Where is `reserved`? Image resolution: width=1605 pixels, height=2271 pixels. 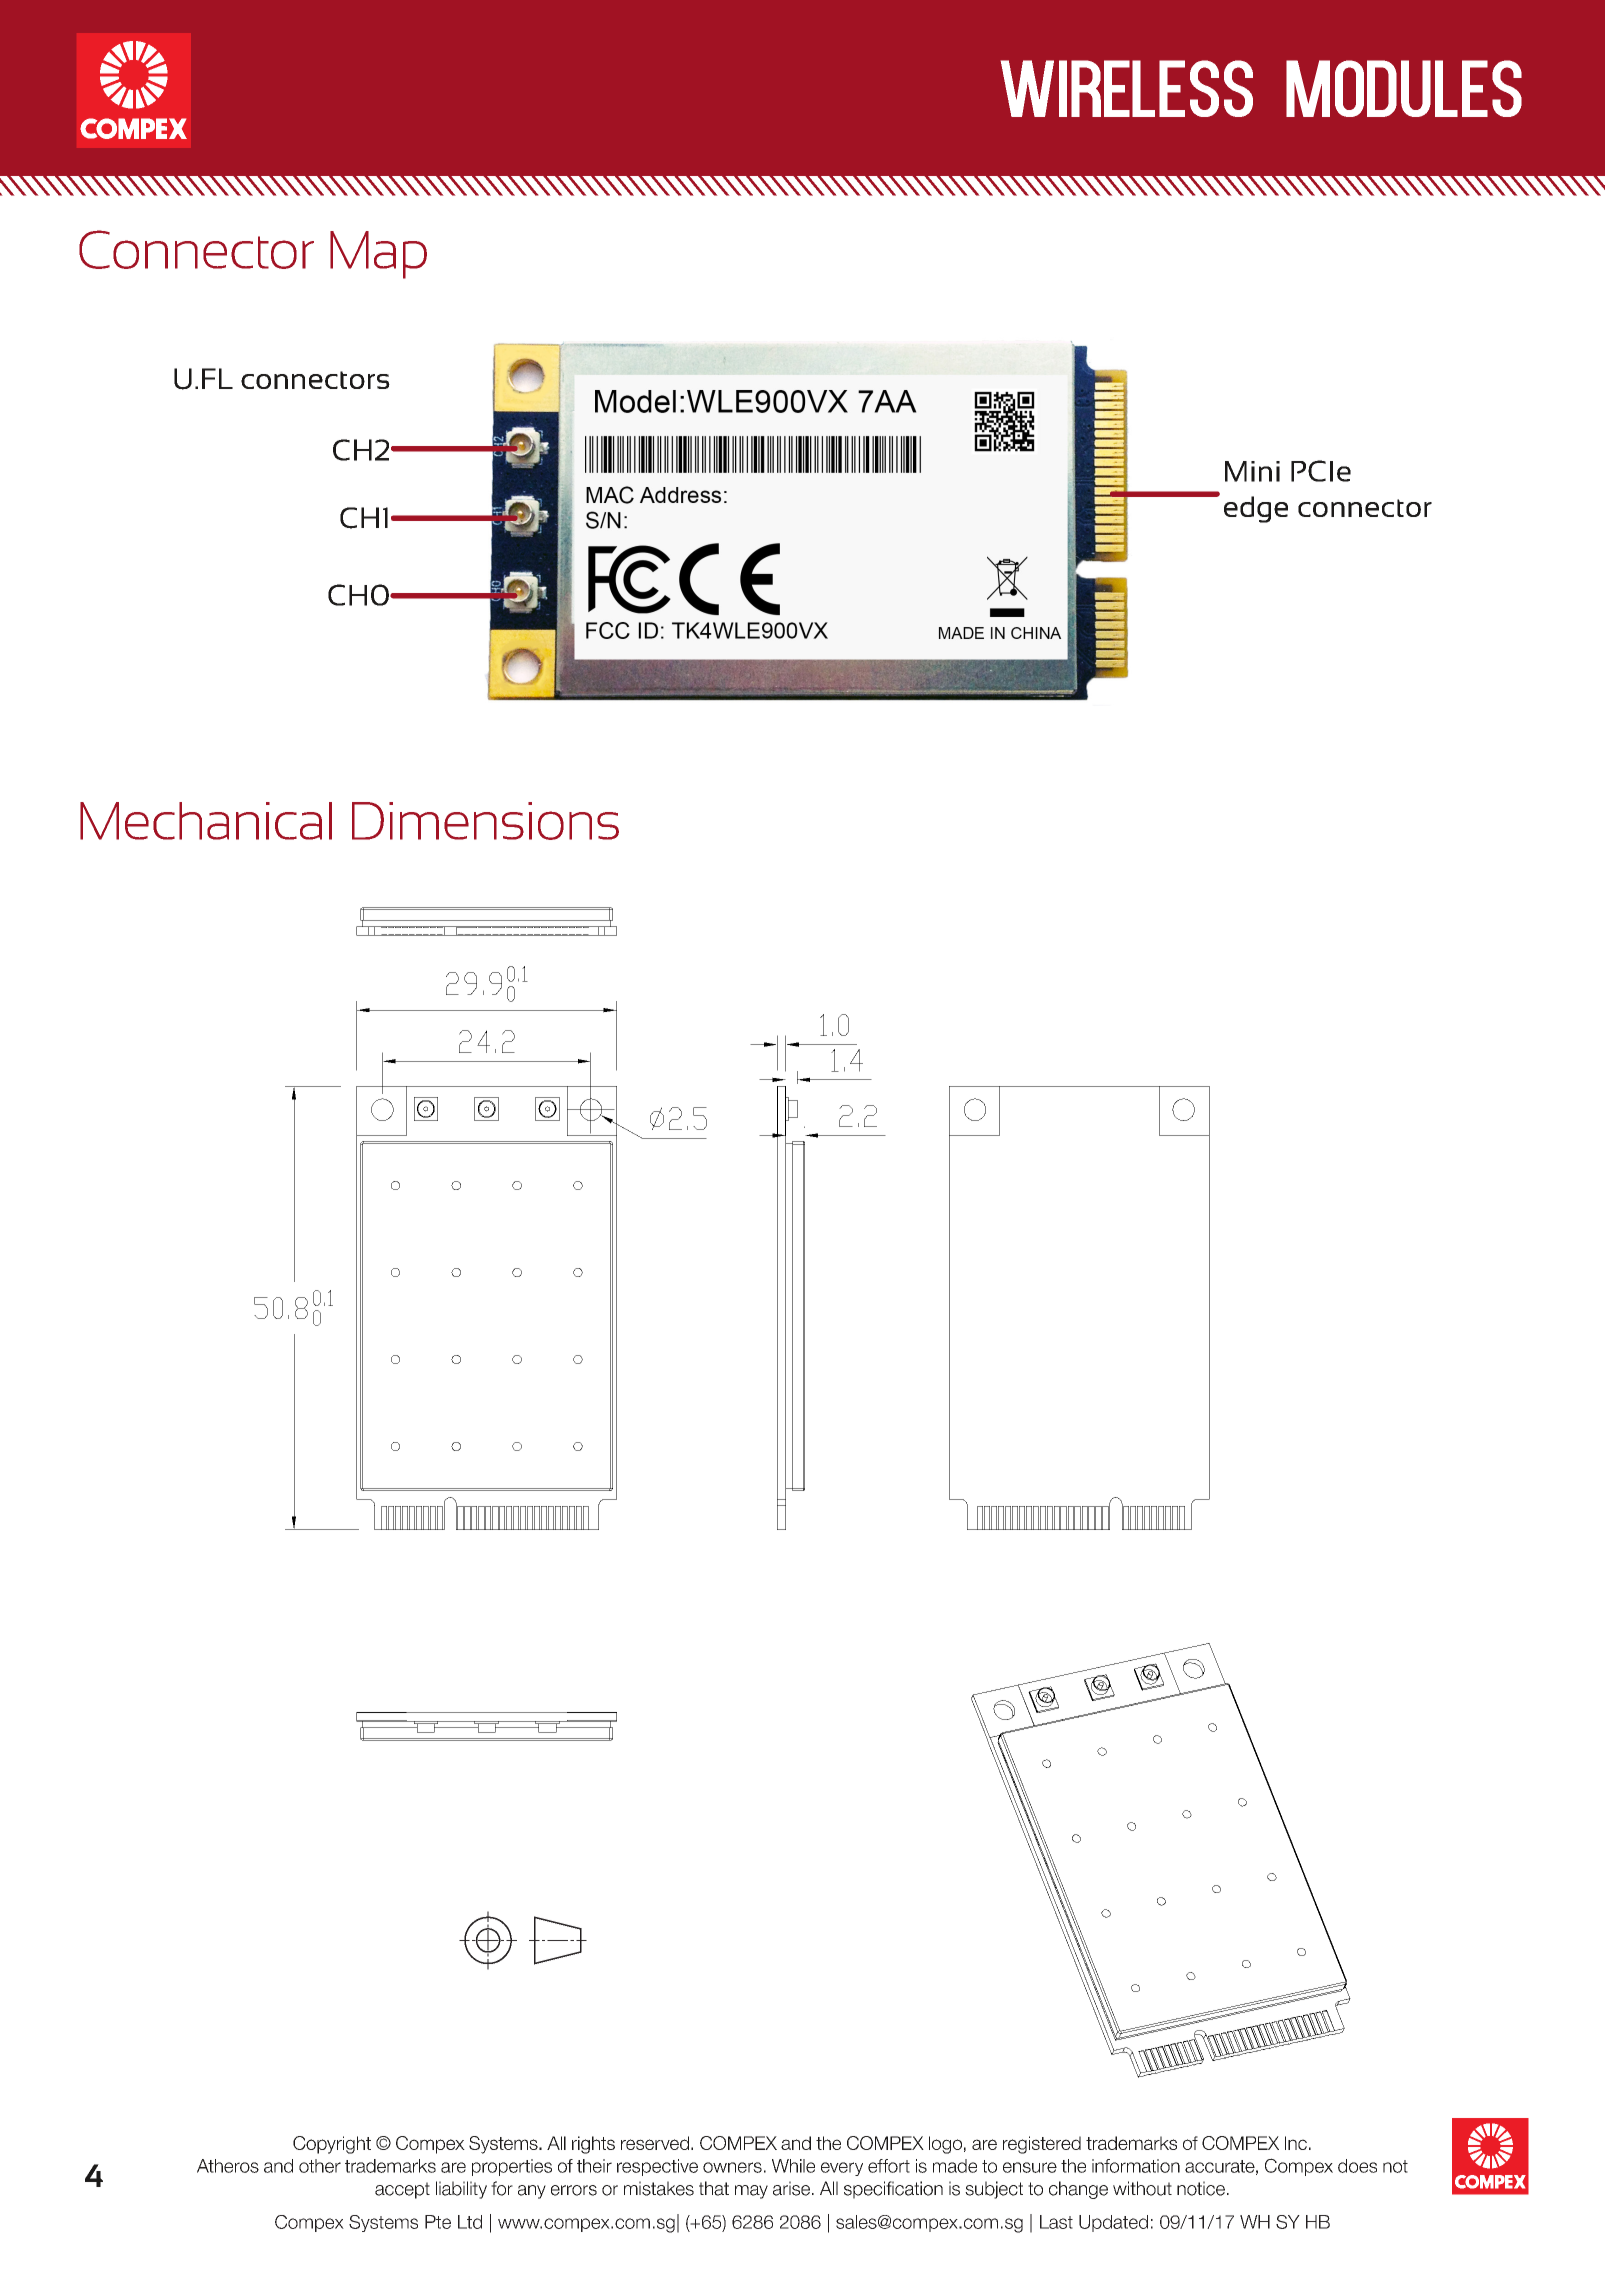 reserved is located at coordinates (655, 2143).
